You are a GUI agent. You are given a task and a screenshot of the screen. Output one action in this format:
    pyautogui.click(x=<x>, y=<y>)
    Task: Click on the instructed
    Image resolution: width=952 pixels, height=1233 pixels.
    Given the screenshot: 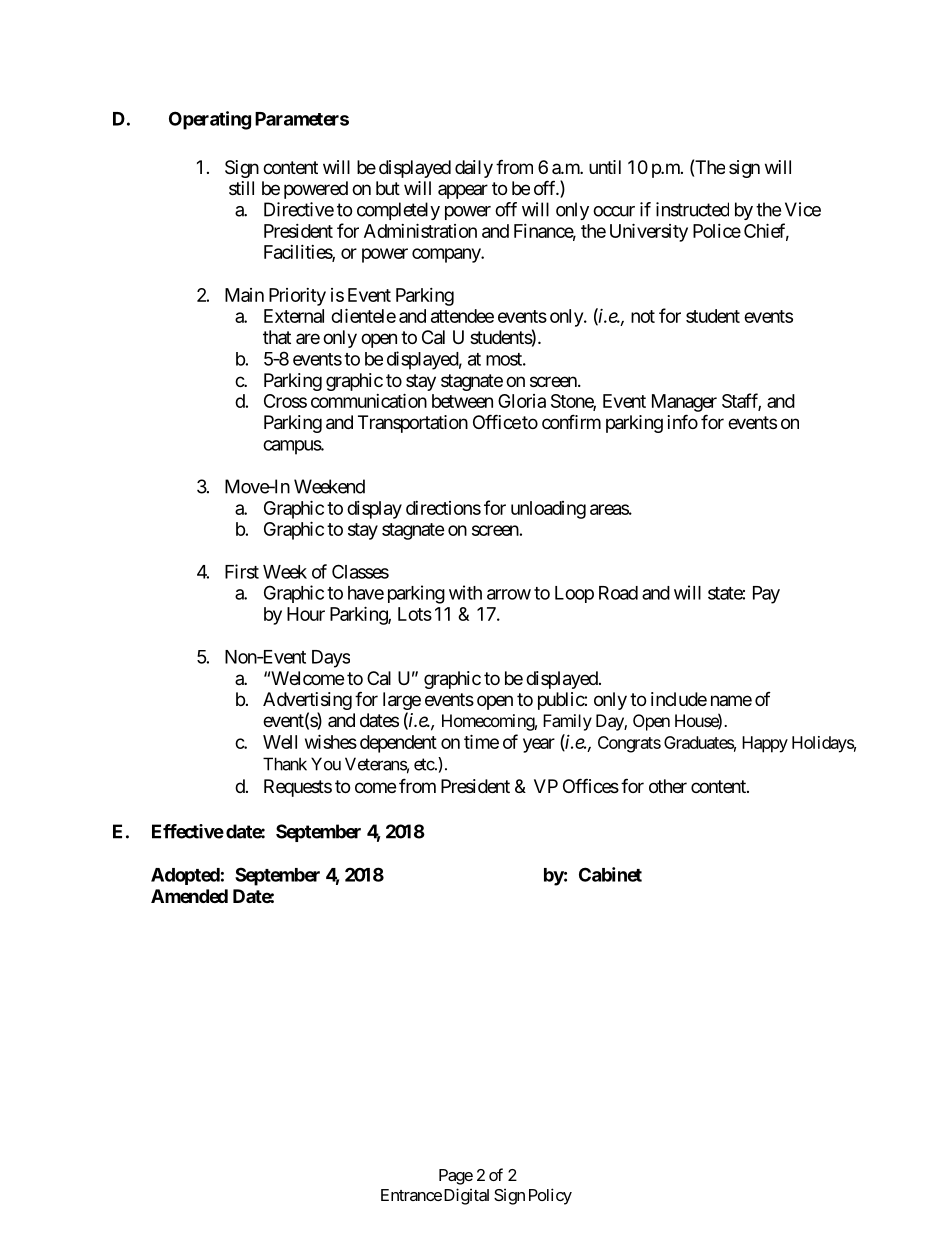 What is the action you would take?
    pyautogui.click(x=692, y=209)
